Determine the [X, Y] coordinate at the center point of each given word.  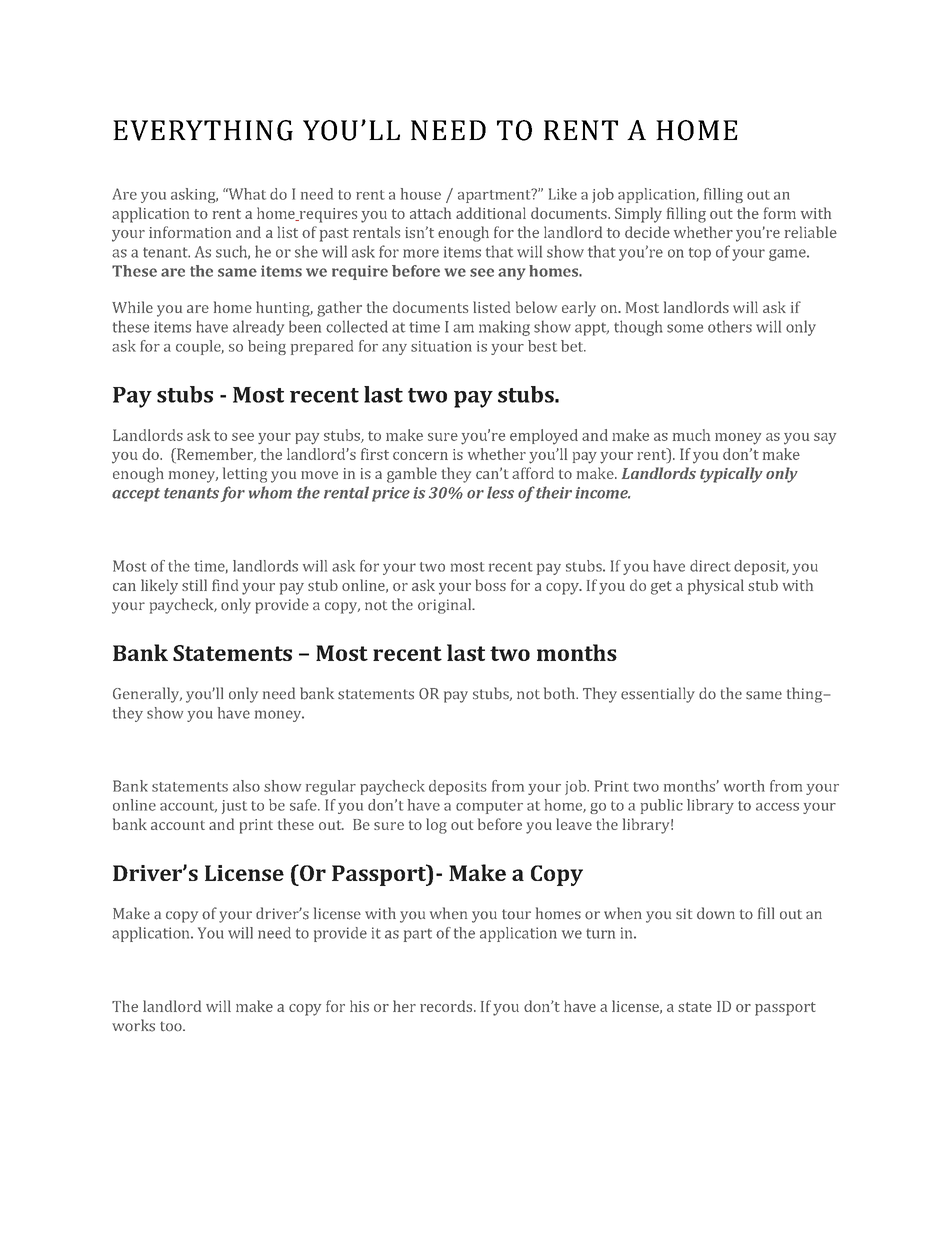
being [267, 347]
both [561, 693]
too [172, 1026]
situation [441, 346]
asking [194, 195]
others [730, 326]
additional [491, 213]
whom [270, 492]
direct [710, 566]
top [700, 254]
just [234, 807]
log [436, 826]
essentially [658, 695]
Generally [147, 695]
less [500, 492]
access [777, 807]
